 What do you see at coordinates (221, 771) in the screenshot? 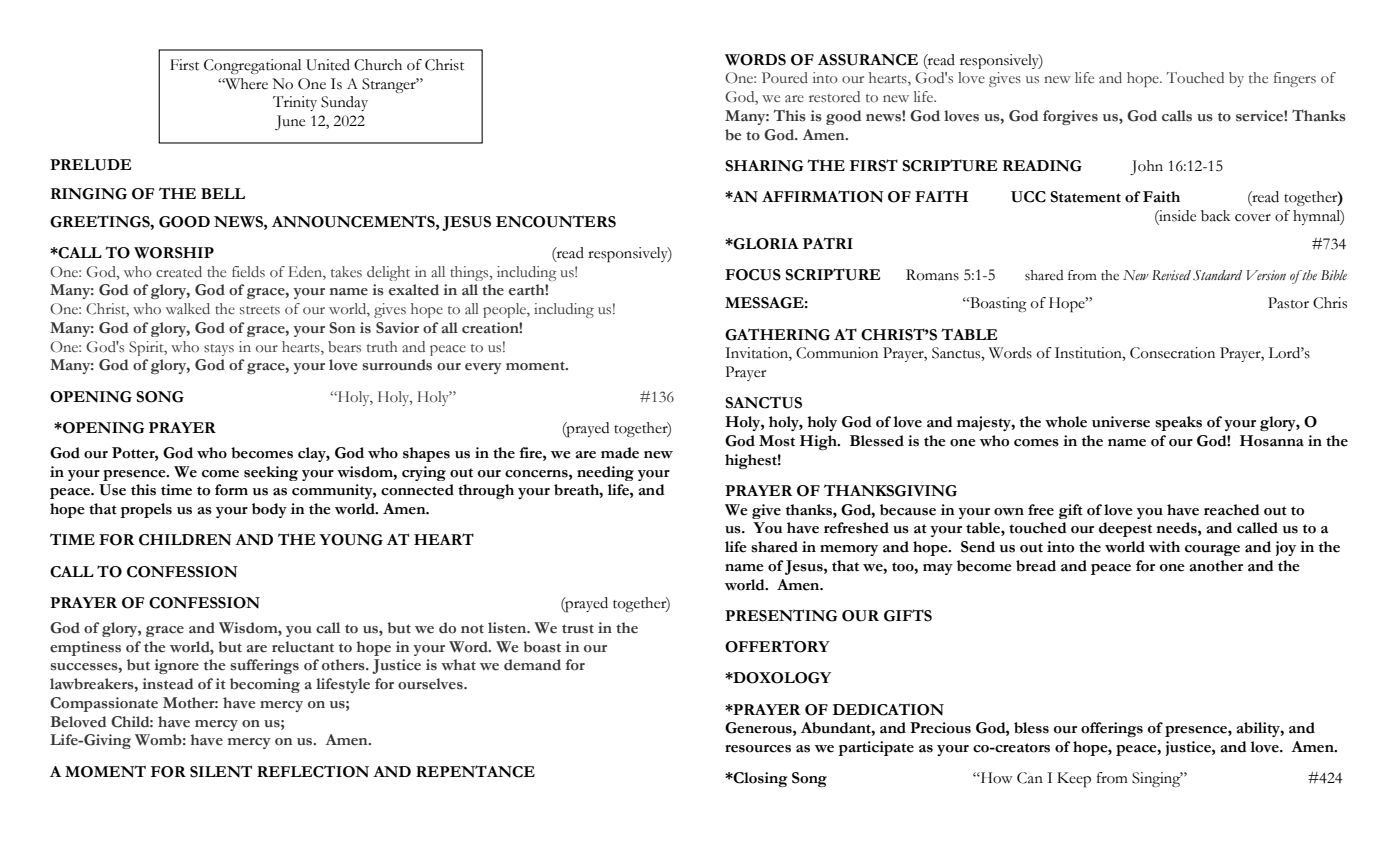
I see `SILENT` at bounding box center [221, 771].
